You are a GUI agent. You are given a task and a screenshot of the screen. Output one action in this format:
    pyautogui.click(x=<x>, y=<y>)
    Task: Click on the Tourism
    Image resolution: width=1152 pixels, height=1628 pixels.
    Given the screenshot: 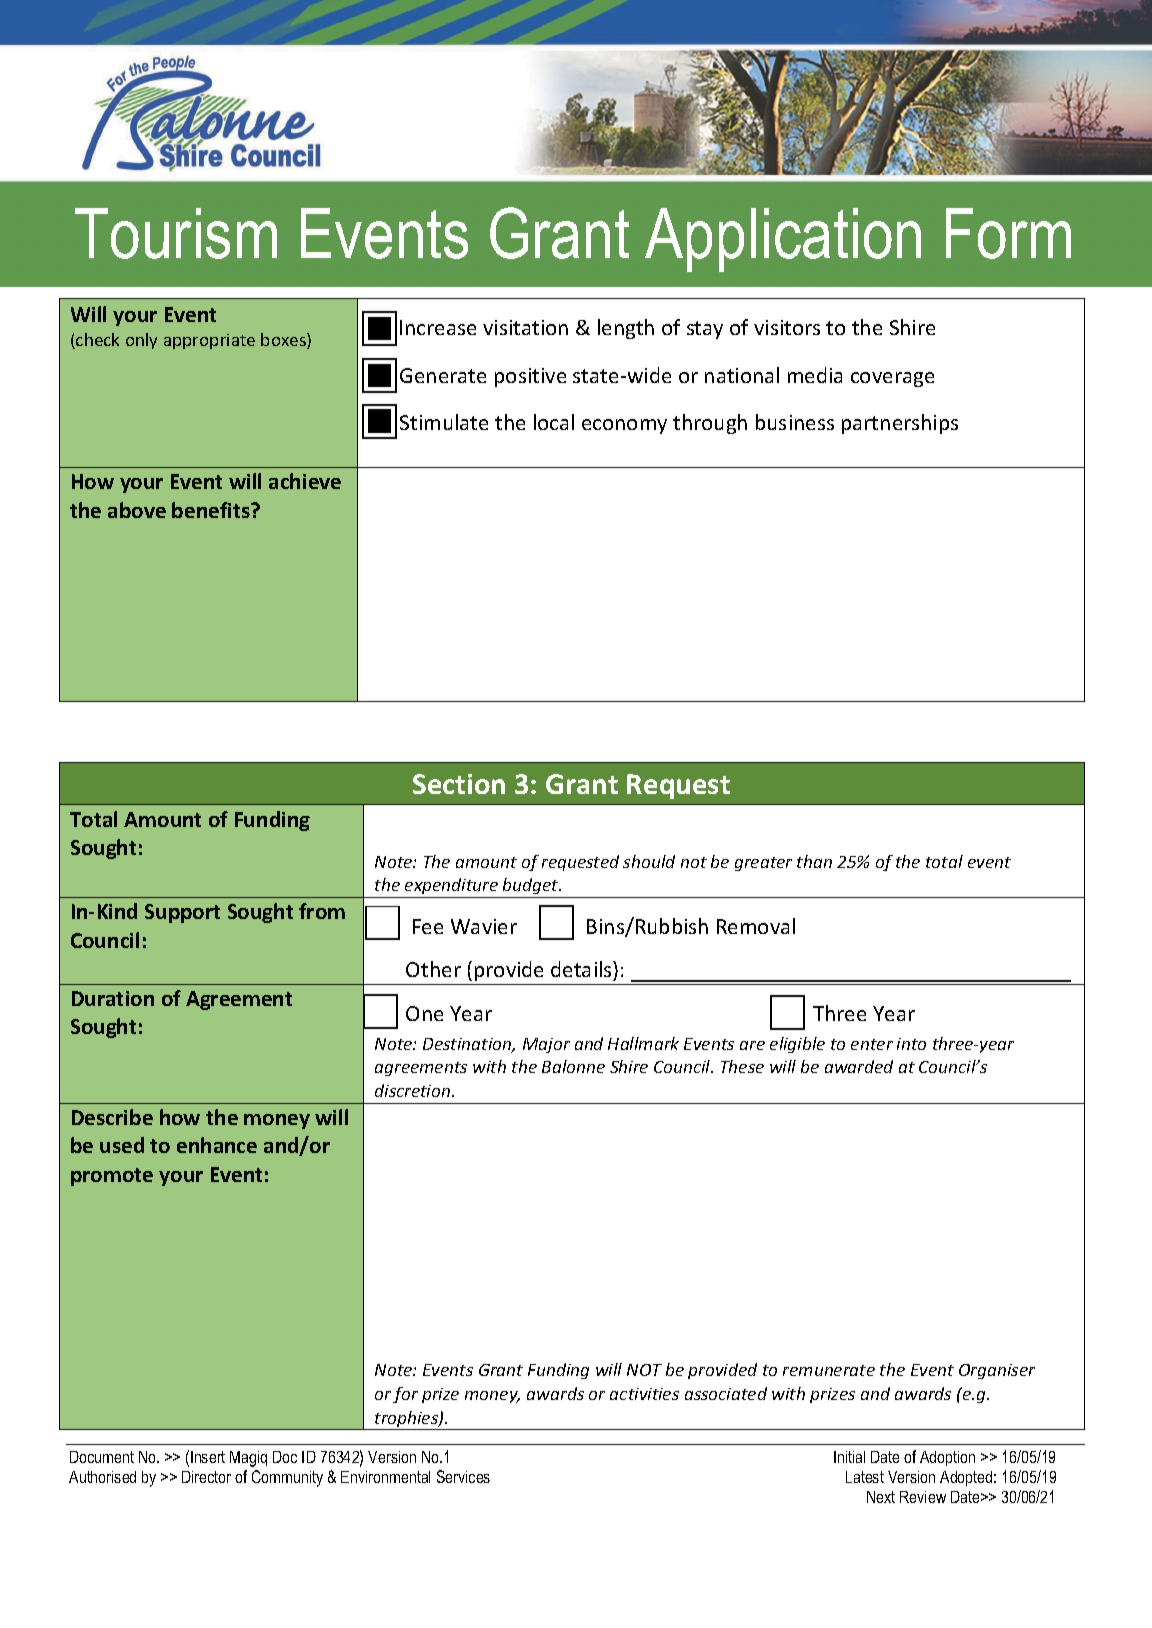 What is the action you would take?
    pyautogui.click(x=176, y=233)
